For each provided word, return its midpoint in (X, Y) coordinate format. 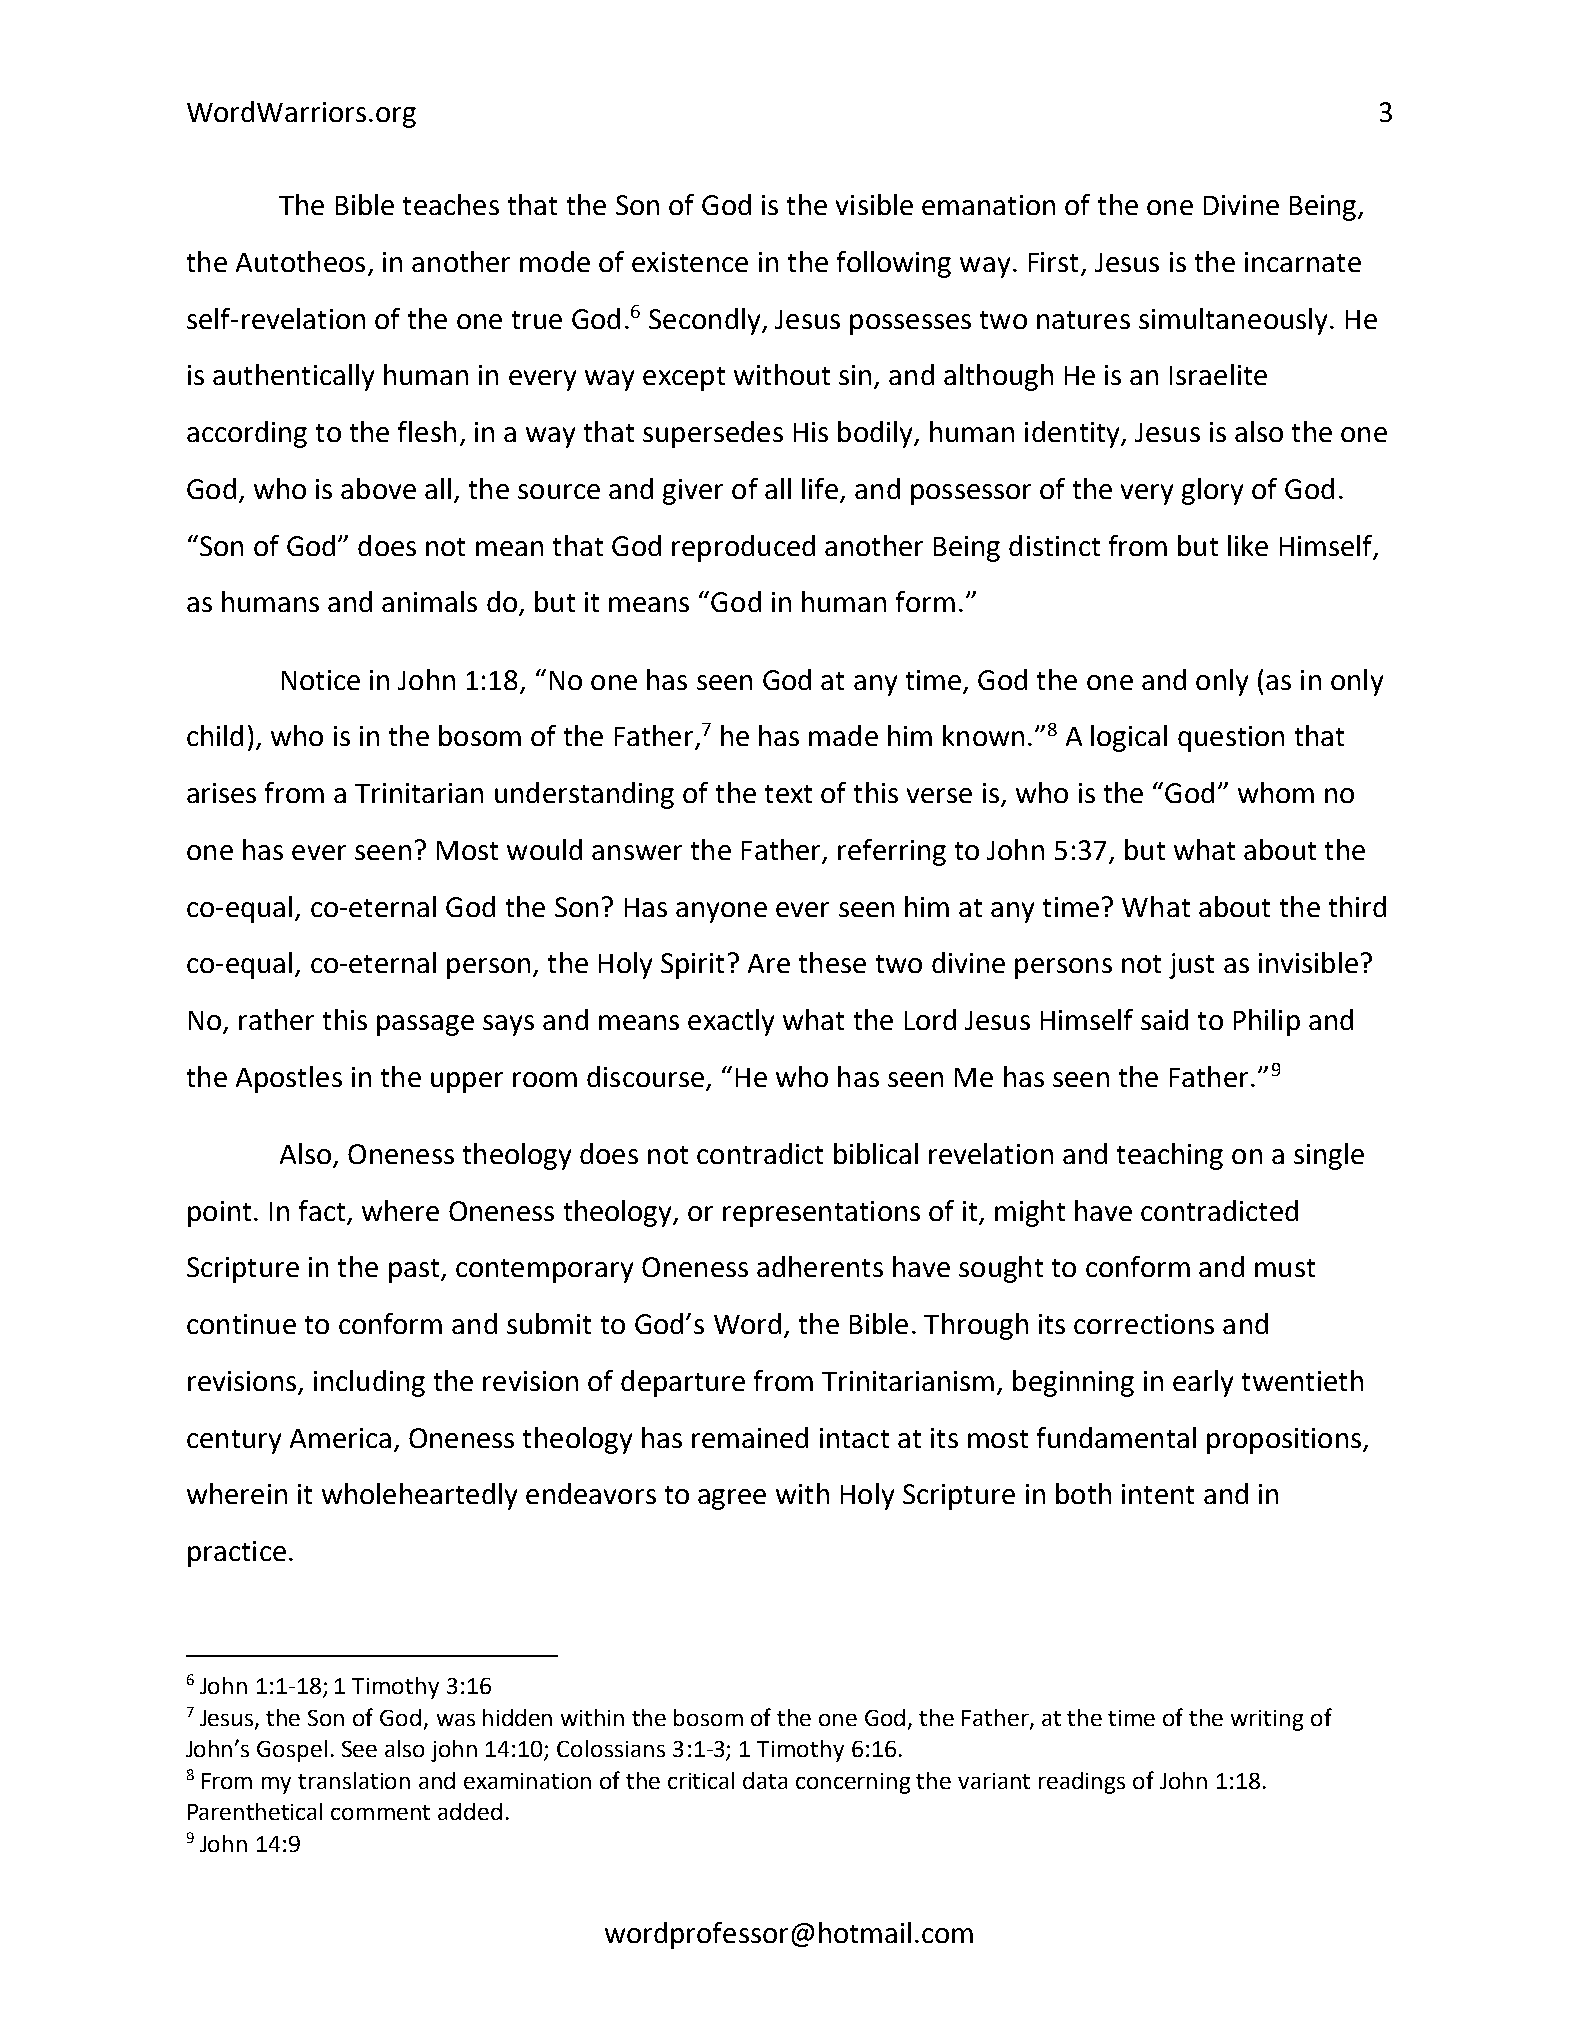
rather (276, 1019)
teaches (451, 204)
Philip (1267, 1022)
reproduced (743, 548)
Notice (321, 680)
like (1248, 545)
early (1203, 1383)
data (765, 1780)
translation (354, 1780)
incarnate (1303, 262)
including (369, 1383)
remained (750, 1437)
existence (690, 262)
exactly (731, 1022)
